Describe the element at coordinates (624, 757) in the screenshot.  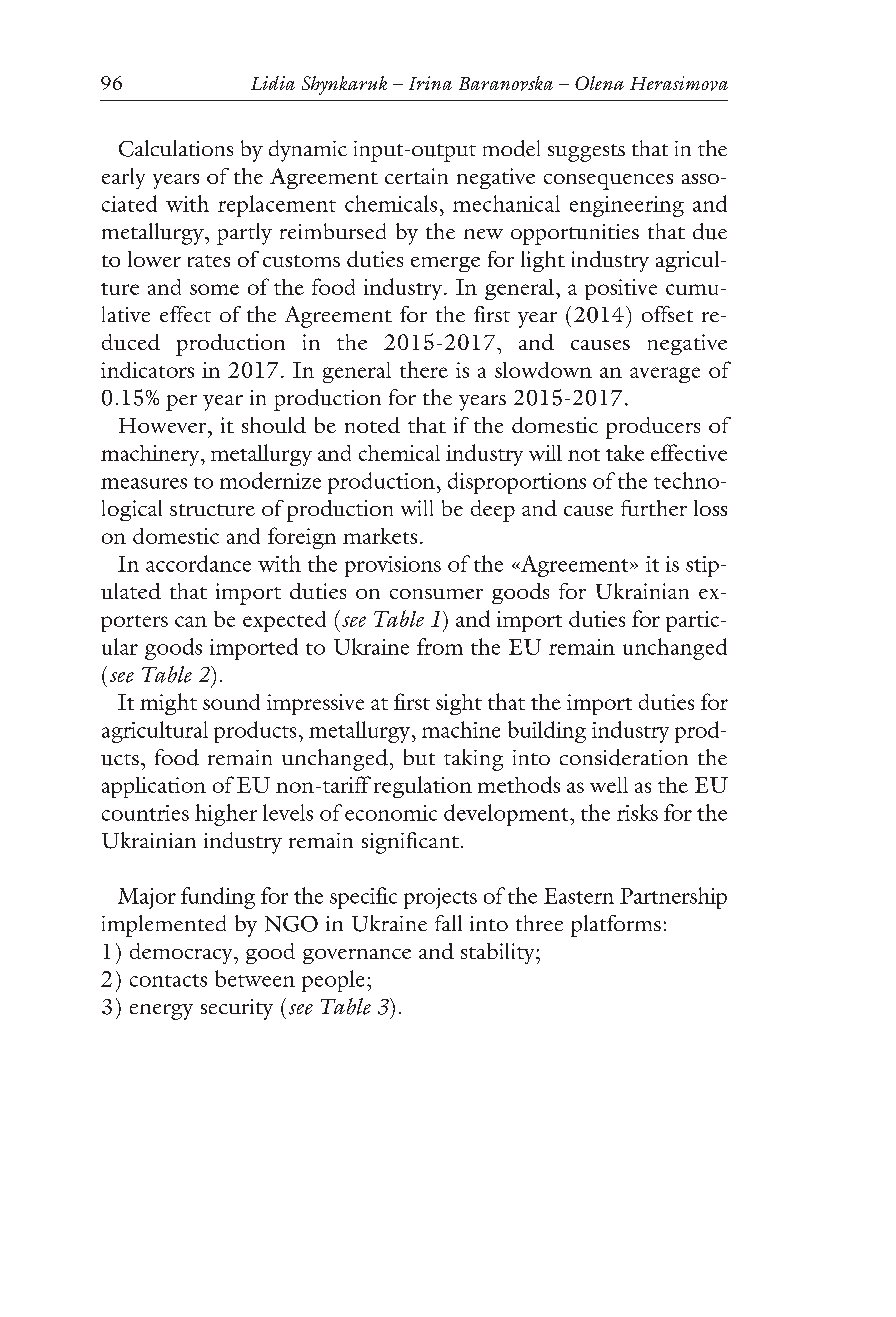
I see `consideration` at that location.
